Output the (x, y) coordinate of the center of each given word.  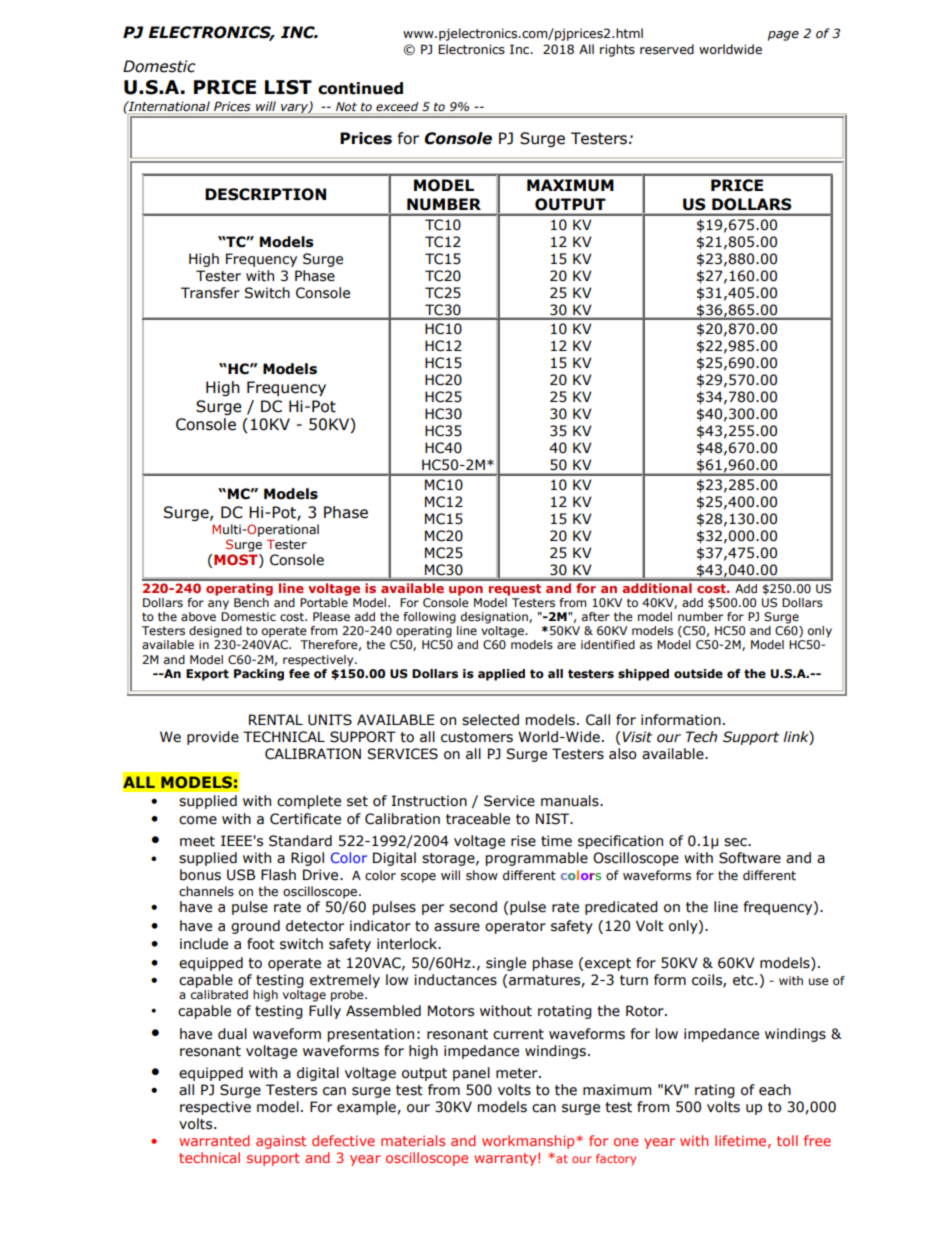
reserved (667, 49)
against (281, 1142)
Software (750, 858)
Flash (278, 875)
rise (523, 841)
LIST (288, 87)
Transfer (210, 293)
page (783, 36)
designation (495, 618)
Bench (251, 602)
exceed (397, 106)
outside (698, 674)
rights (617, 50)
